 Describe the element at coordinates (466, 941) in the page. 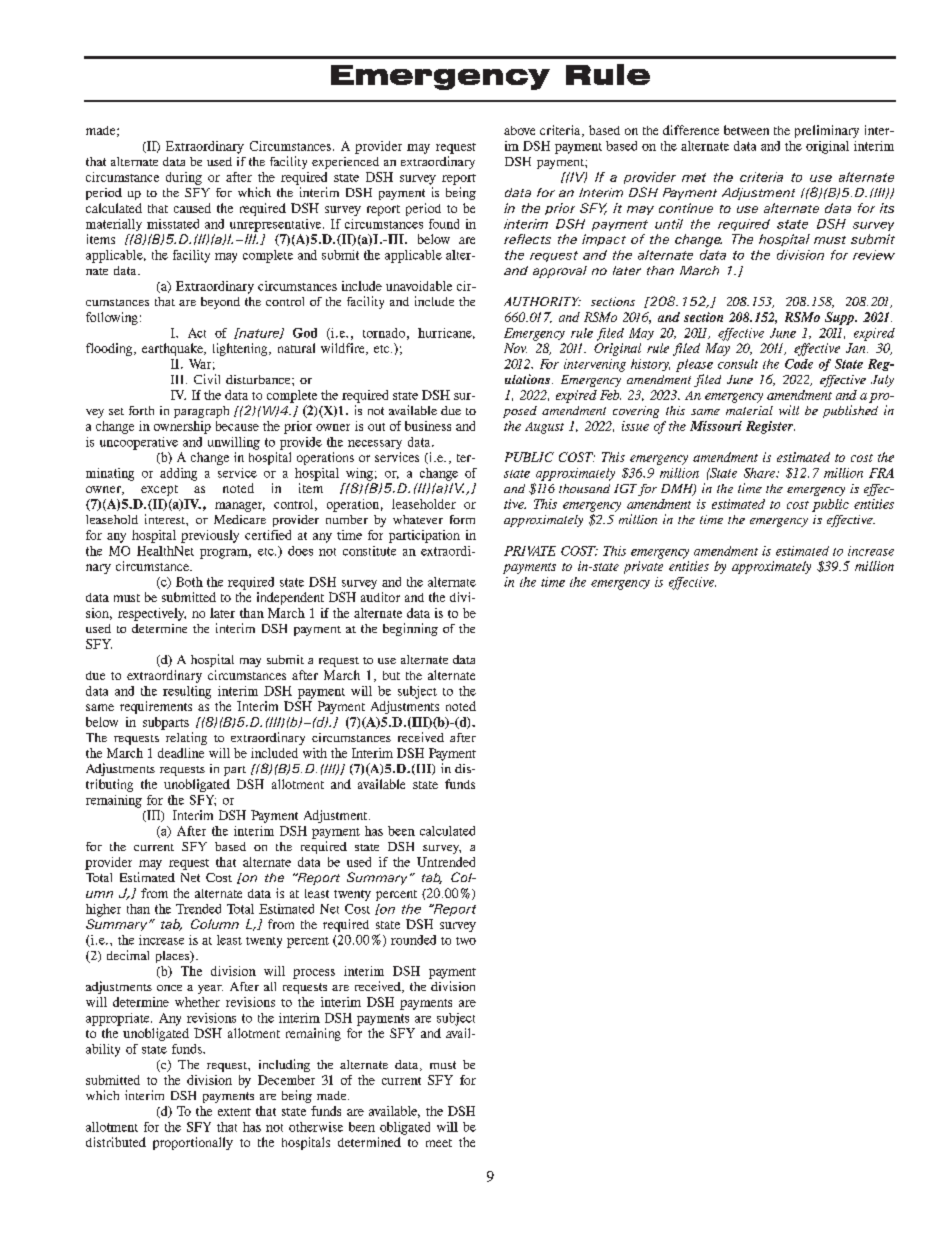

I see `two` at that location.
